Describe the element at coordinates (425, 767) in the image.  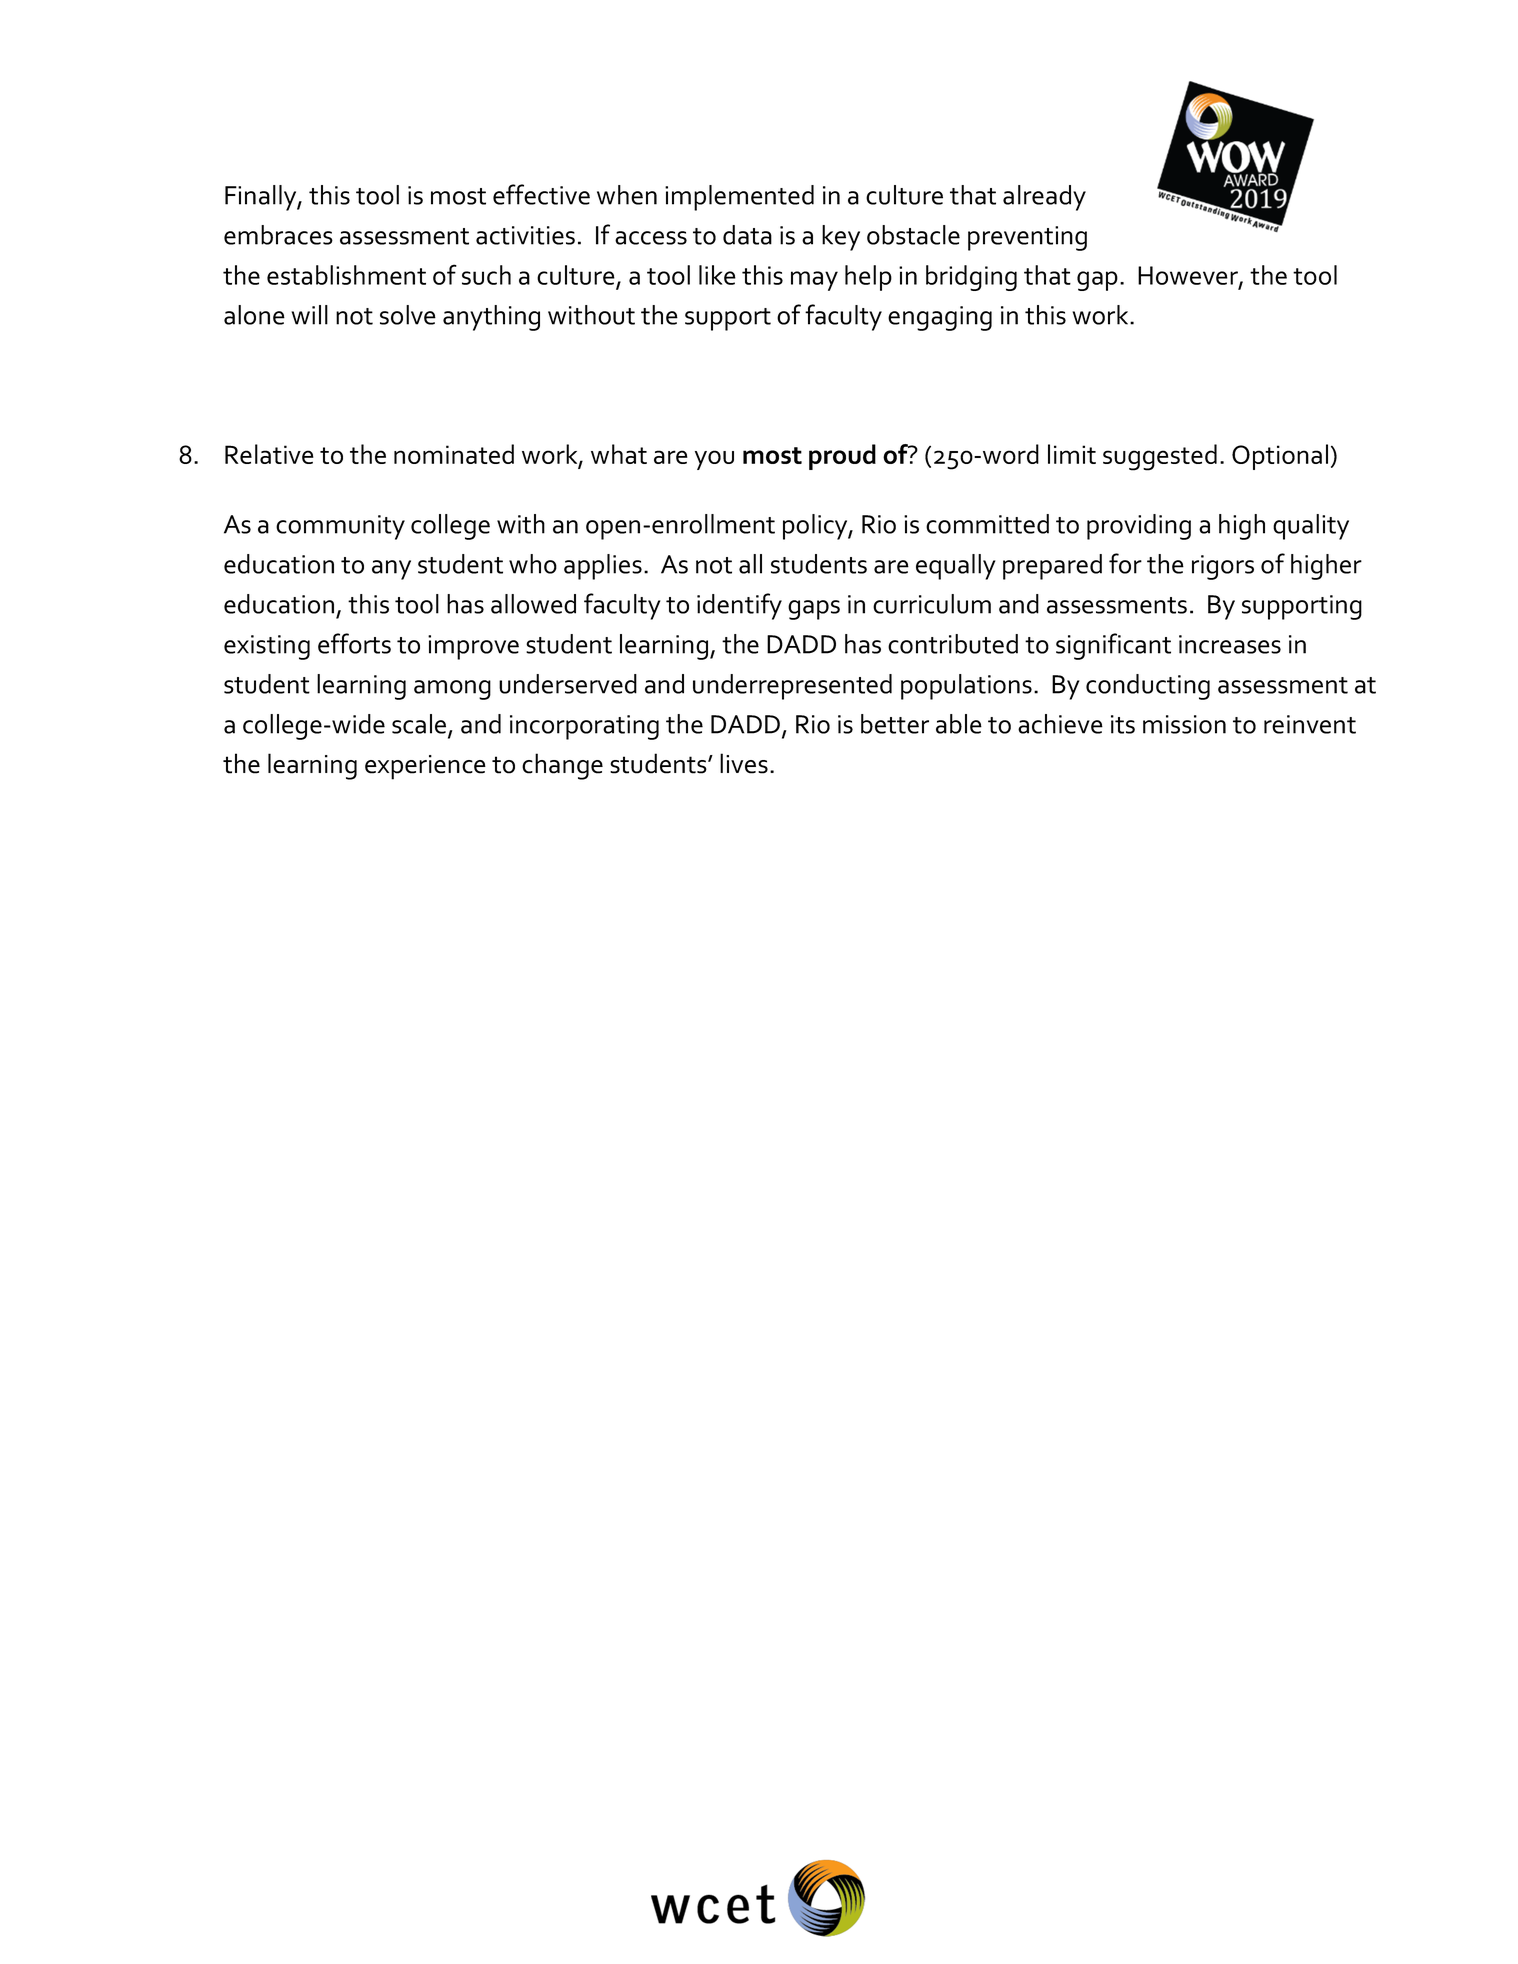
I see `experience` at that location.
